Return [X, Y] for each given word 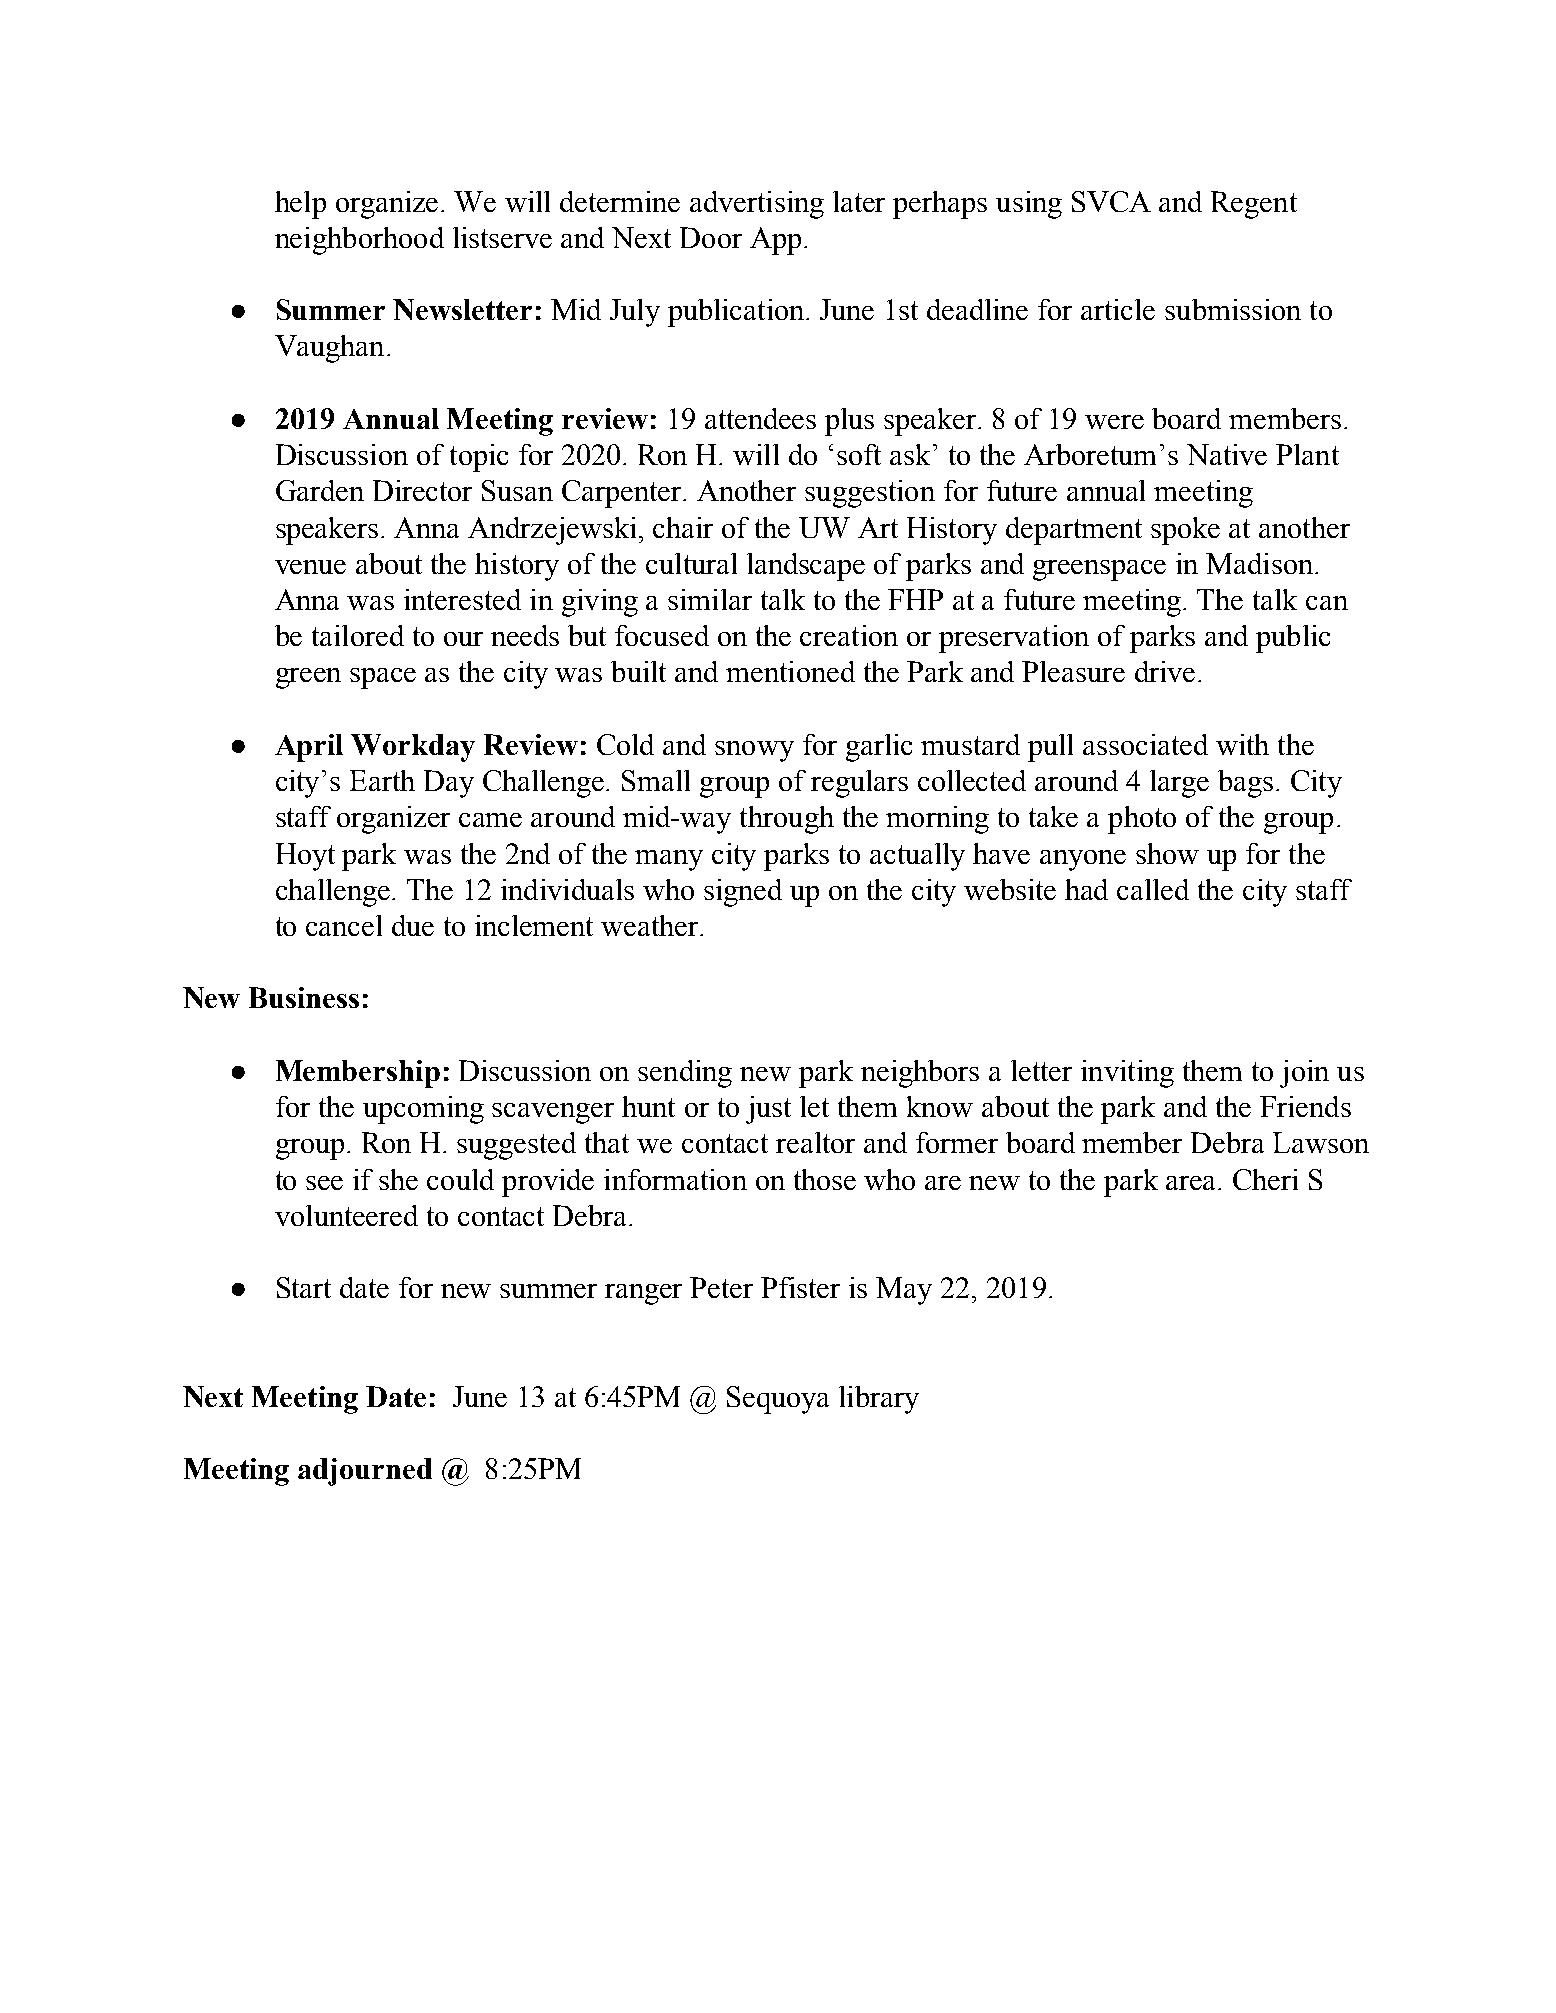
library [879, 1400]
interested [462, 599]
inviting [1127, 1074]
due [413, 925]
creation [849, 635]
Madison [1261, 563]
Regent [1254, 205]
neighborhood [359, 241]
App [775, 241]
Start [304, 1287]
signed [743, 893]
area [1192, 1183]
